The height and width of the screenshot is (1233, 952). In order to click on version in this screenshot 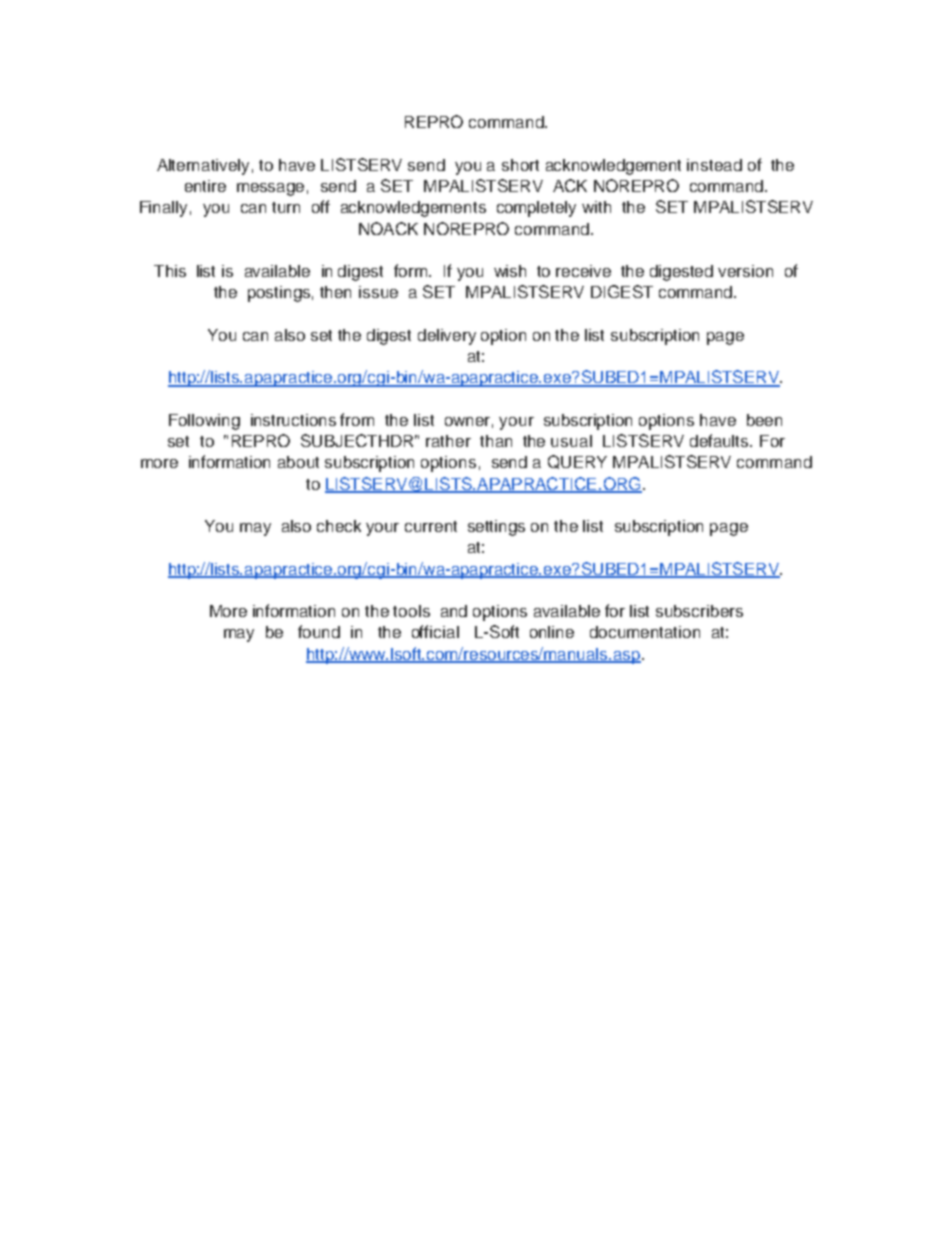, I will do `click(745, 271)`.
